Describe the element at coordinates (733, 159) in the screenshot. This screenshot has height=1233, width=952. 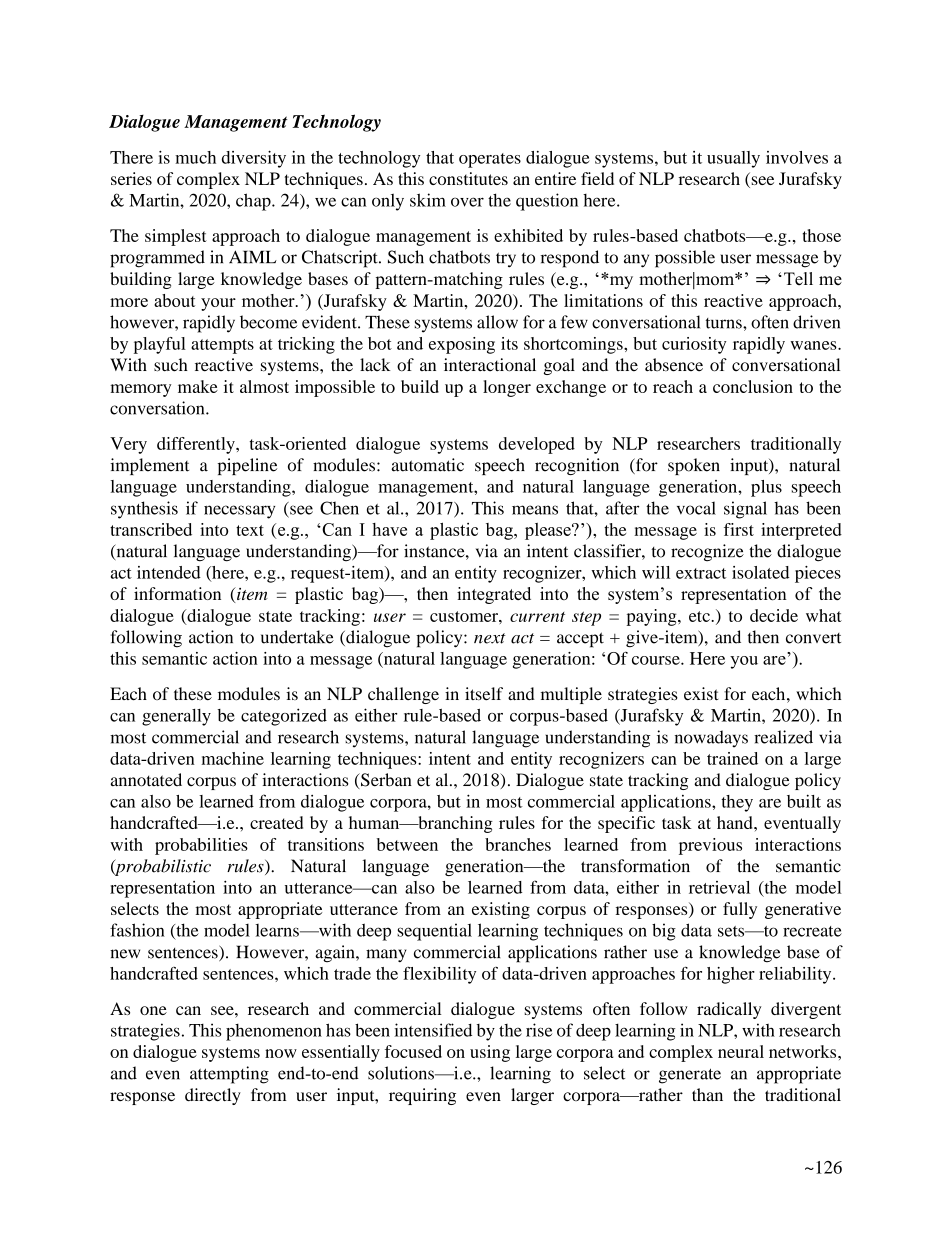
I see `usually` at that location.
